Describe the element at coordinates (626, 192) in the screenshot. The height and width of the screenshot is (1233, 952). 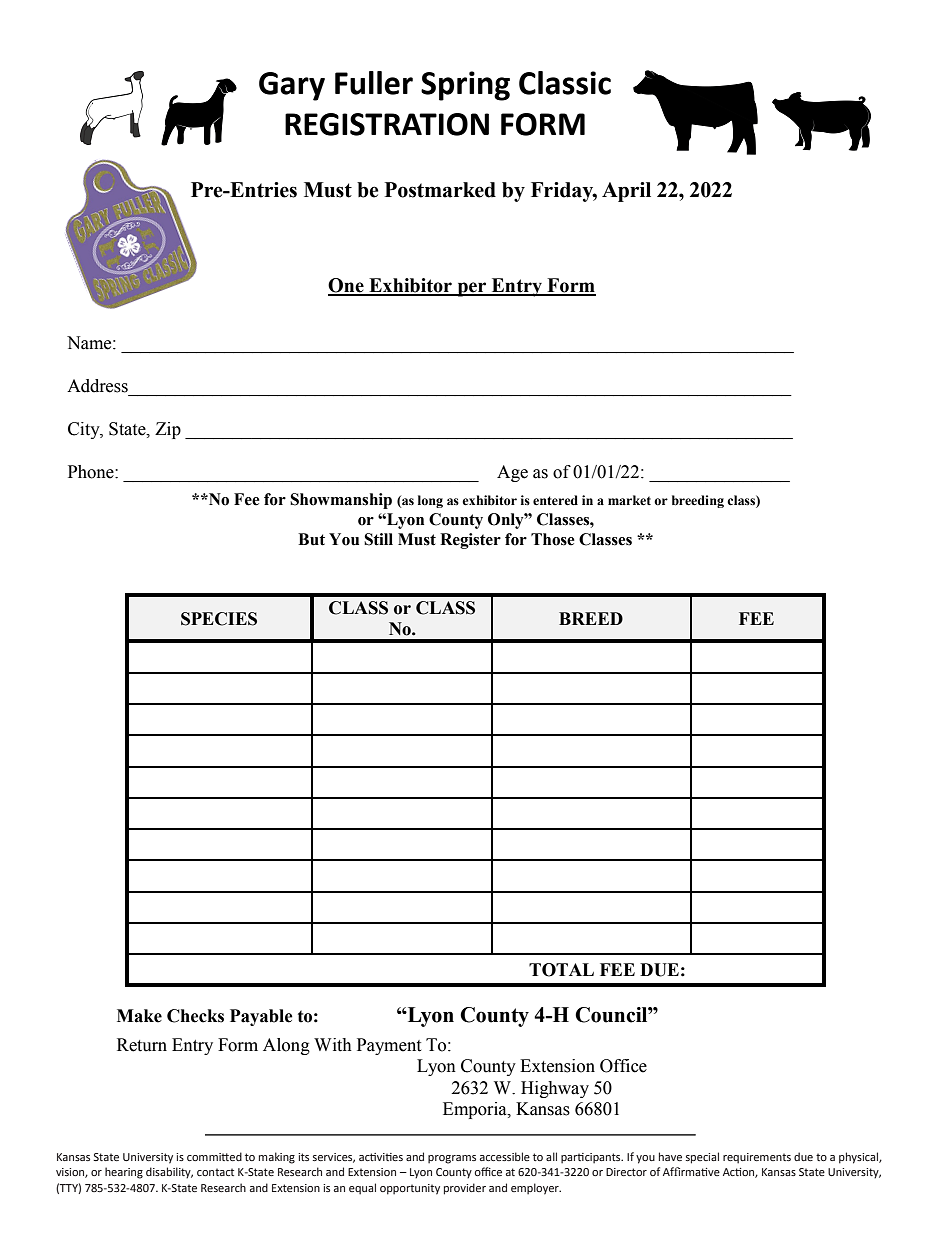
I see `April` at that location.
